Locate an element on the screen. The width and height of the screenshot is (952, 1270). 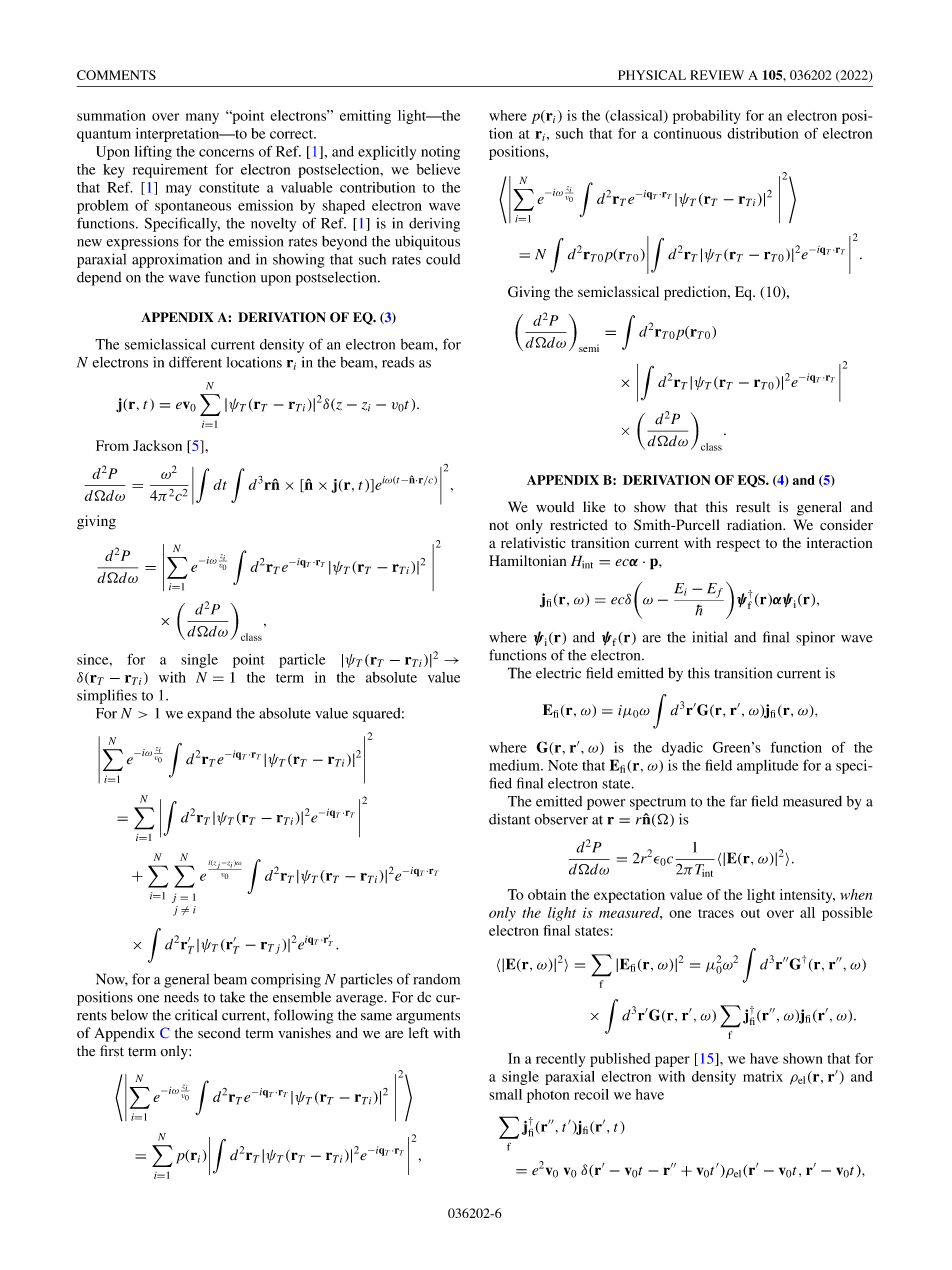
respect is located at coordinates (738, 545).
